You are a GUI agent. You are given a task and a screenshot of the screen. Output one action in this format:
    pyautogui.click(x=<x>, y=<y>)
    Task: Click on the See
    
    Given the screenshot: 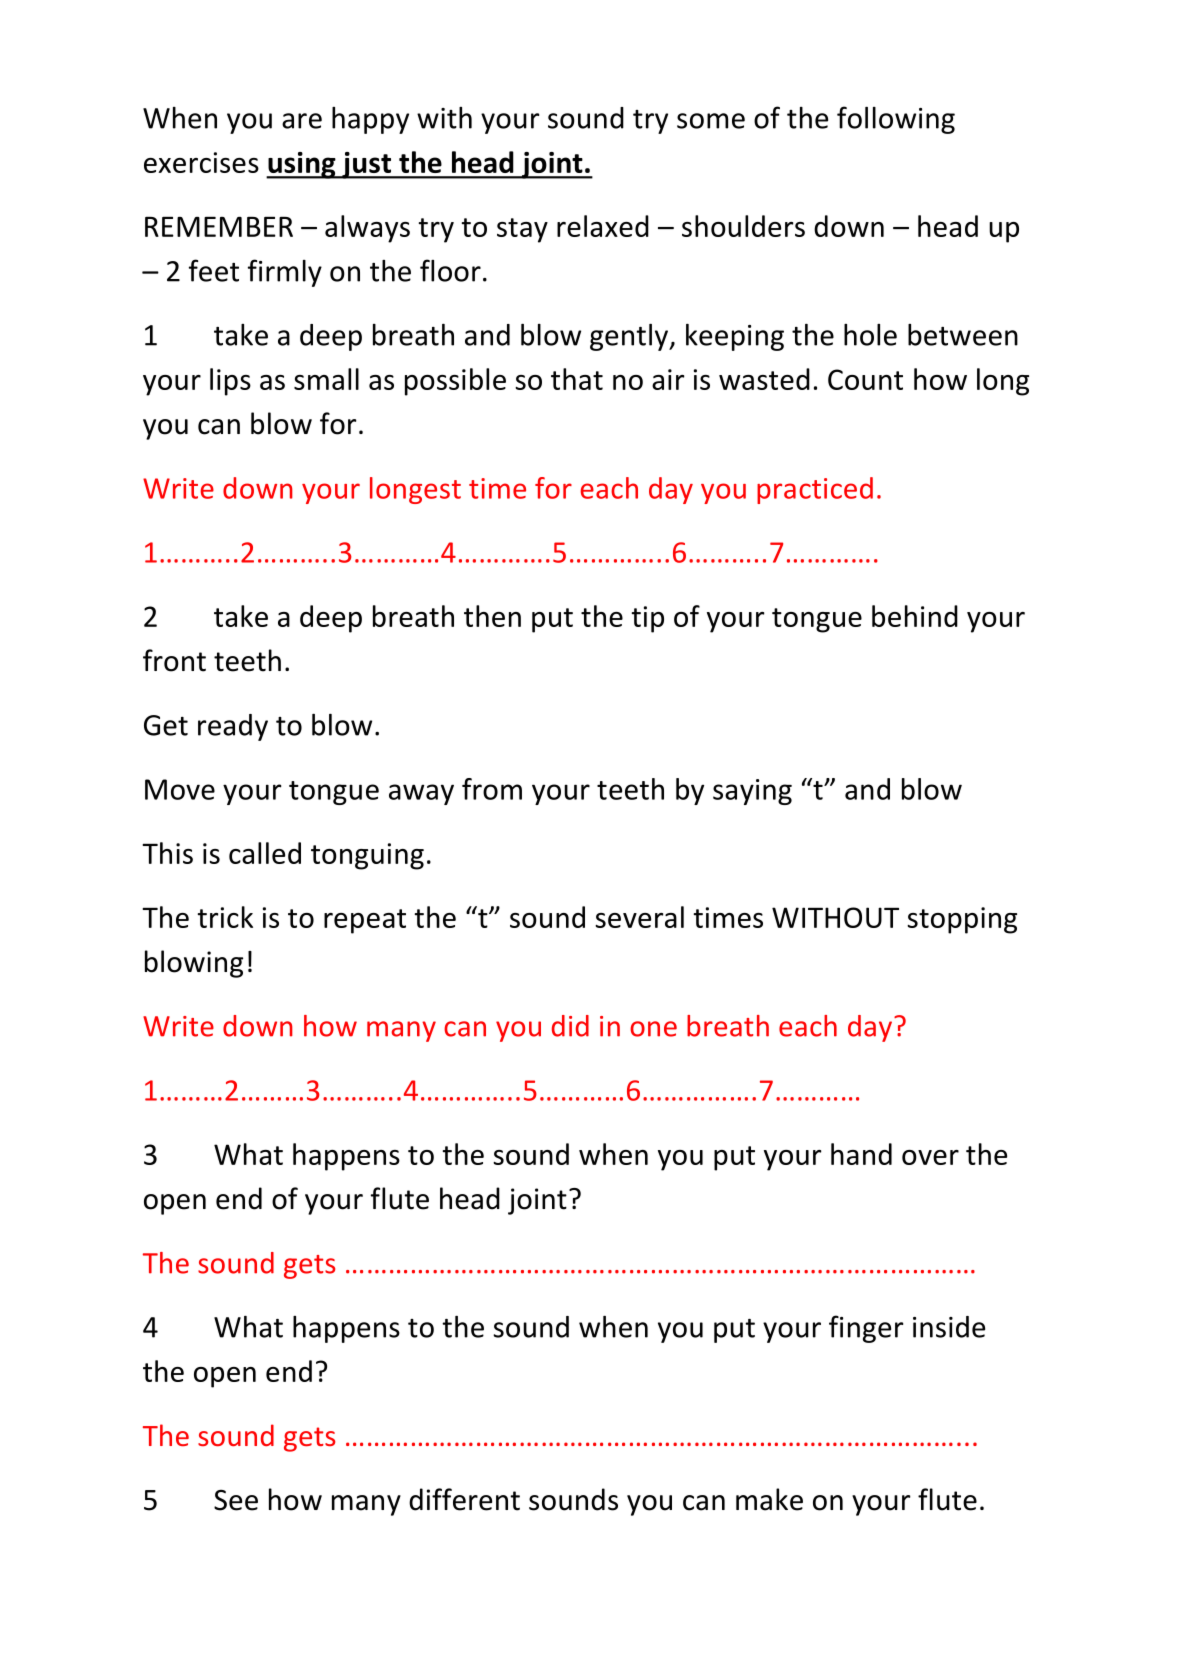 What is the action you would take?
    pyautogui.click(x=236, y=1500)
